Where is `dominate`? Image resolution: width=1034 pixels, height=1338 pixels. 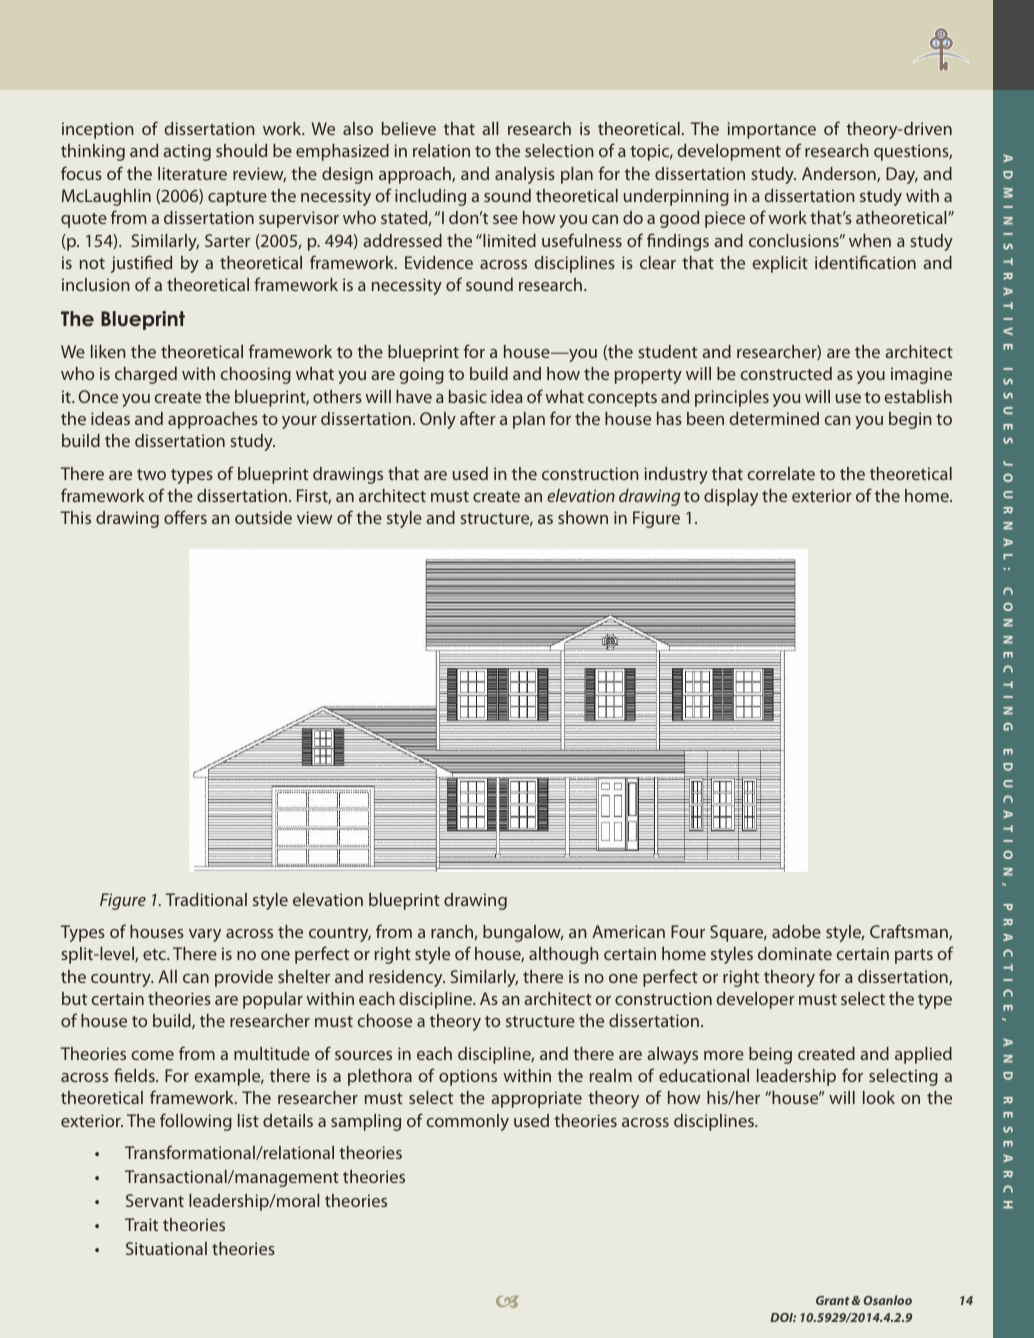
dominate is located at coordinates (795, 953).
